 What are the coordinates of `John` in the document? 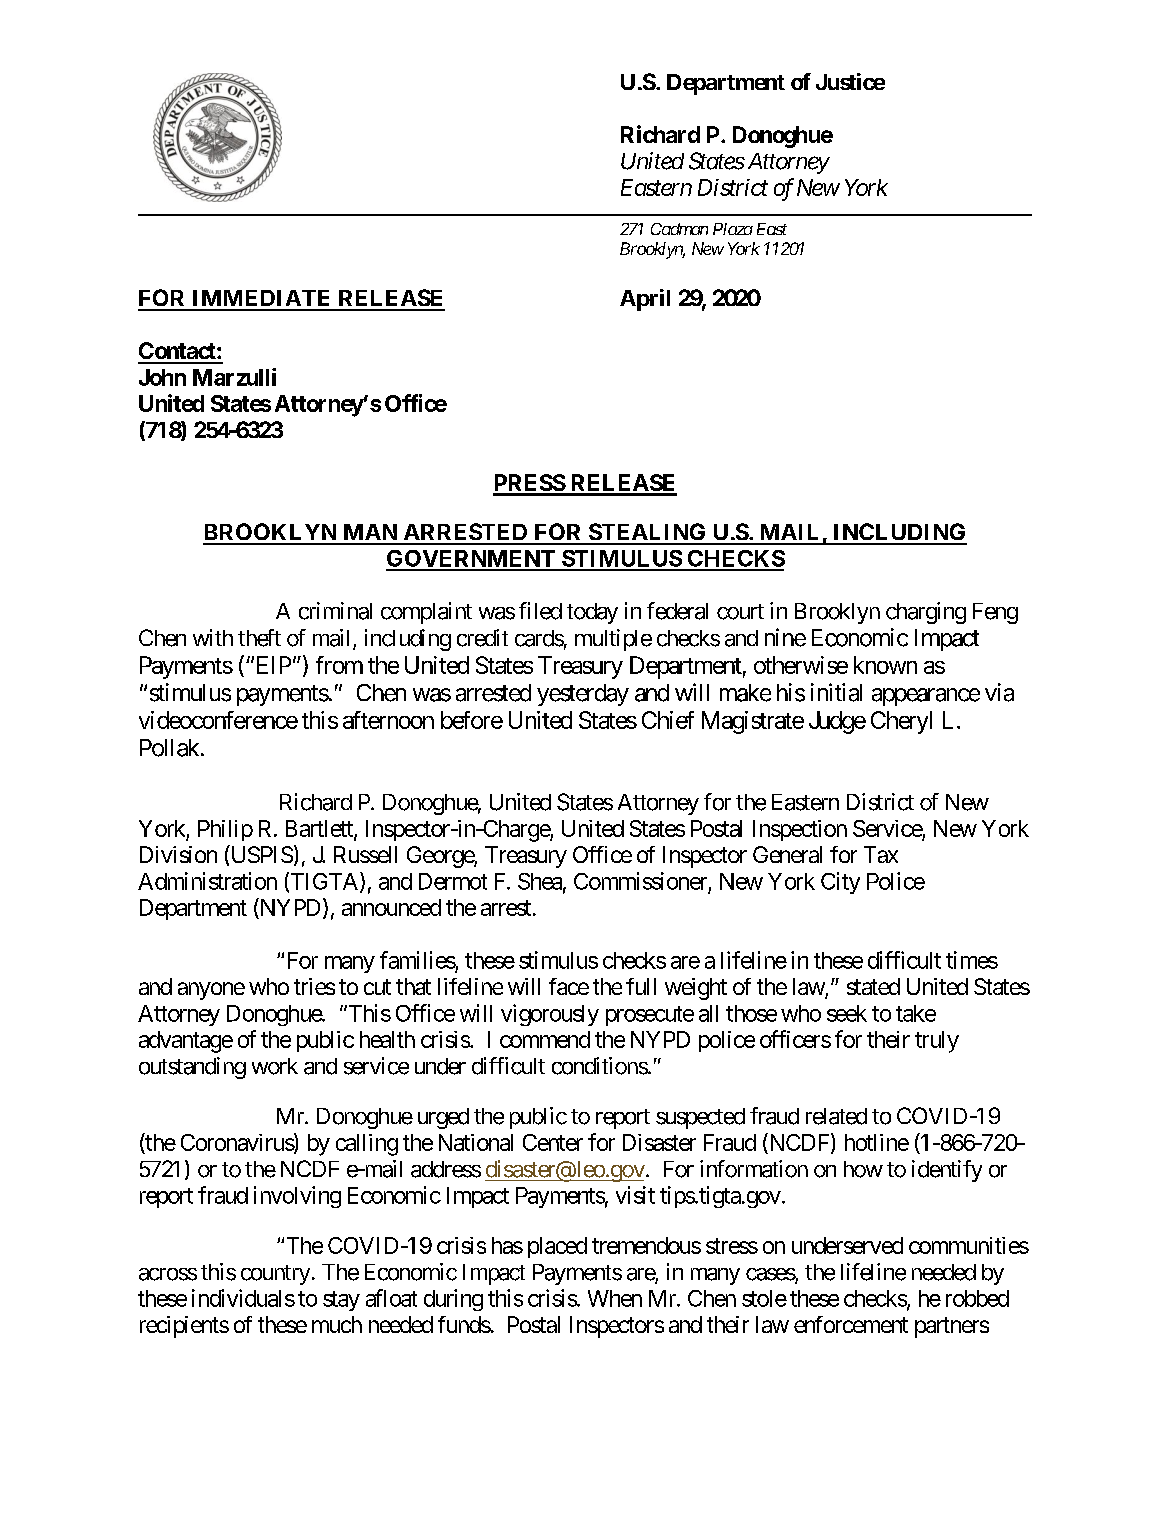 It's located at (162, 377).
